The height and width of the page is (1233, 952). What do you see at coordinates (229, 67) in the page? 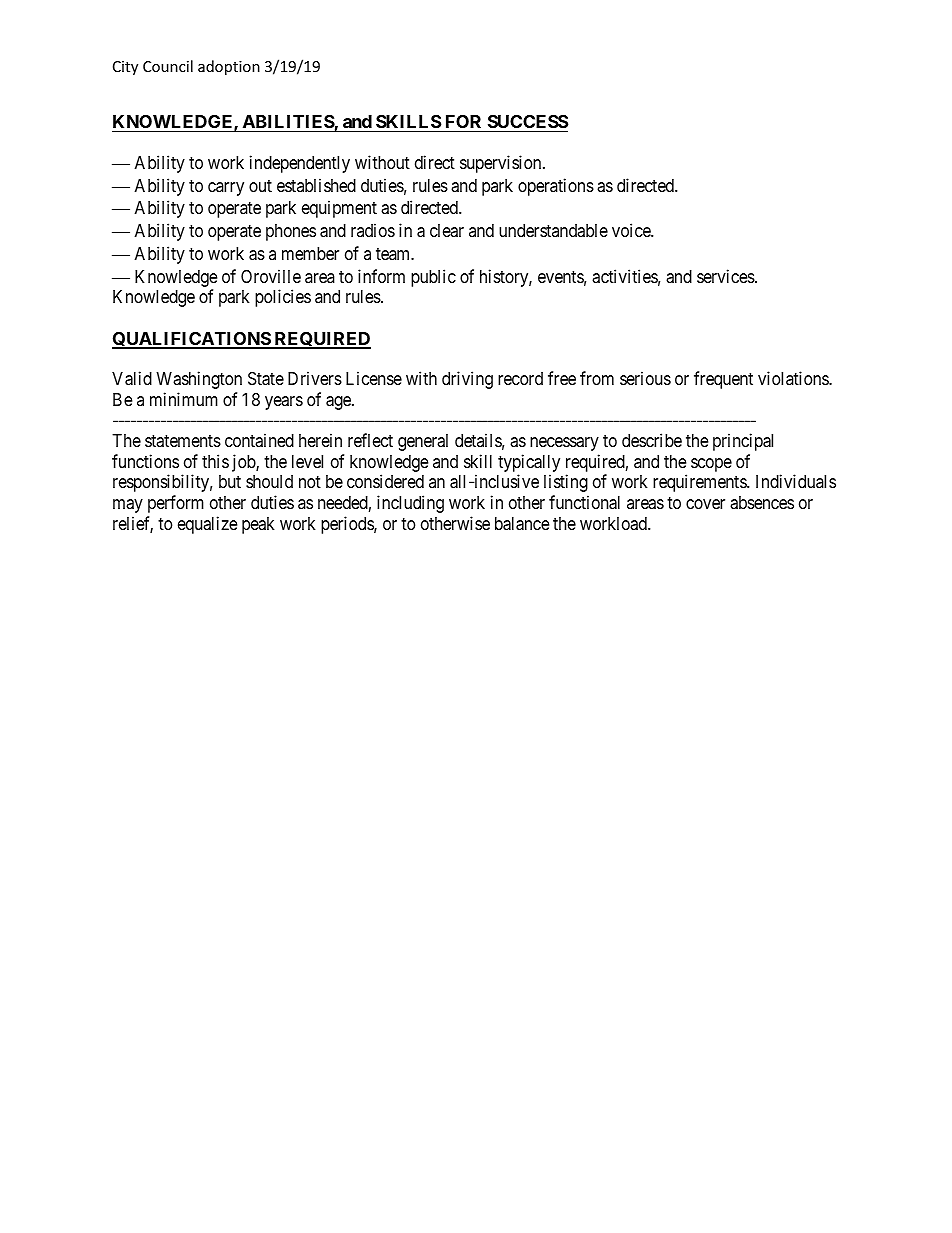
I see `adoption` at bounding box center [229, 67].
